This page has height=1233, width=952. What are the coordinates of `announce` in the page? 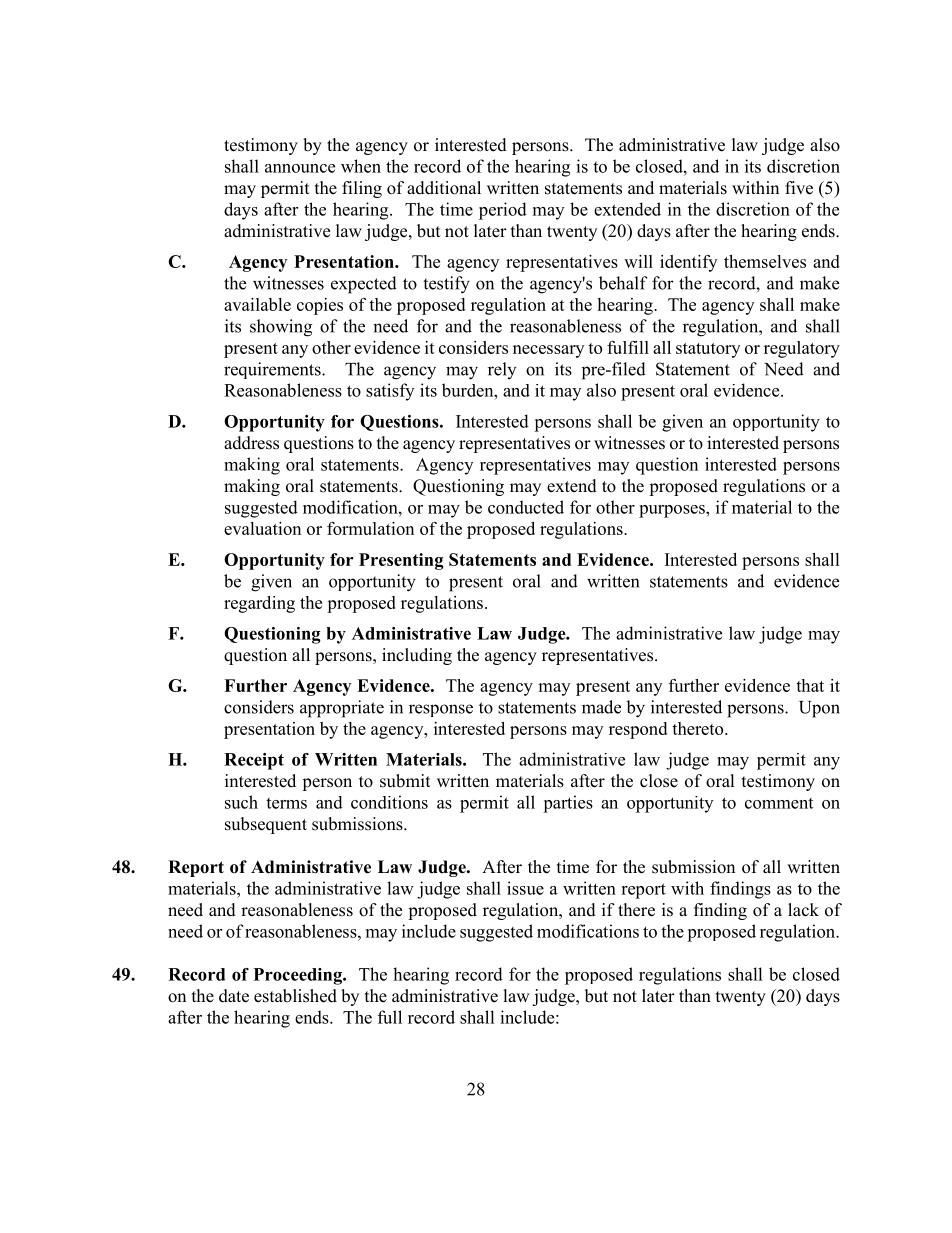 It's located at (300, 168).
